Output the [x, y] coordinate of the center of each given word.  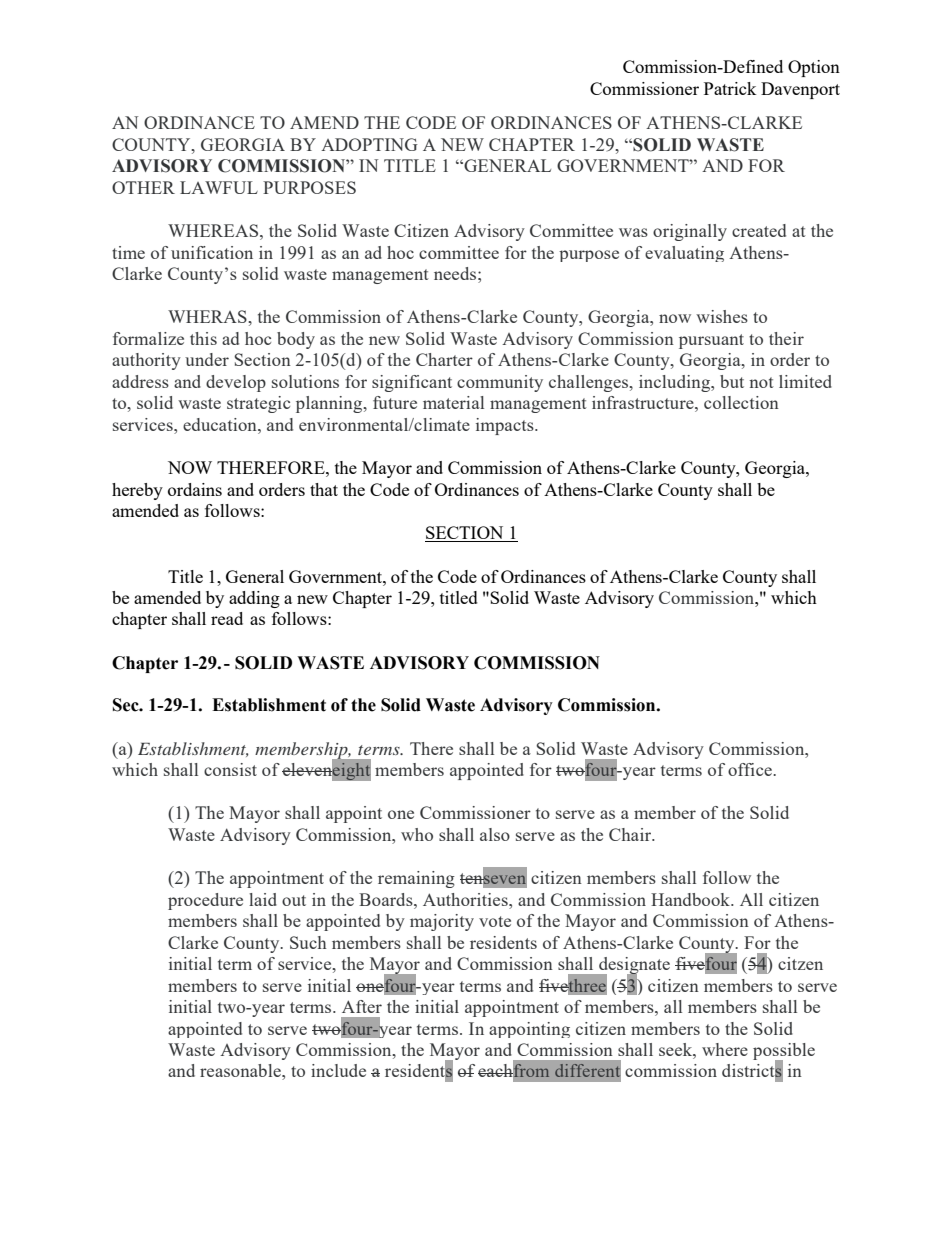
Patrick [730, 88]
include [338, 1070]
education [221, 424]
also [495, 834]
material [453, 402]
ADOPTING [369, 144]
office [751, 769]
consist [230, 769]
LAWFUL [219, 187]
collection [741, 402]
